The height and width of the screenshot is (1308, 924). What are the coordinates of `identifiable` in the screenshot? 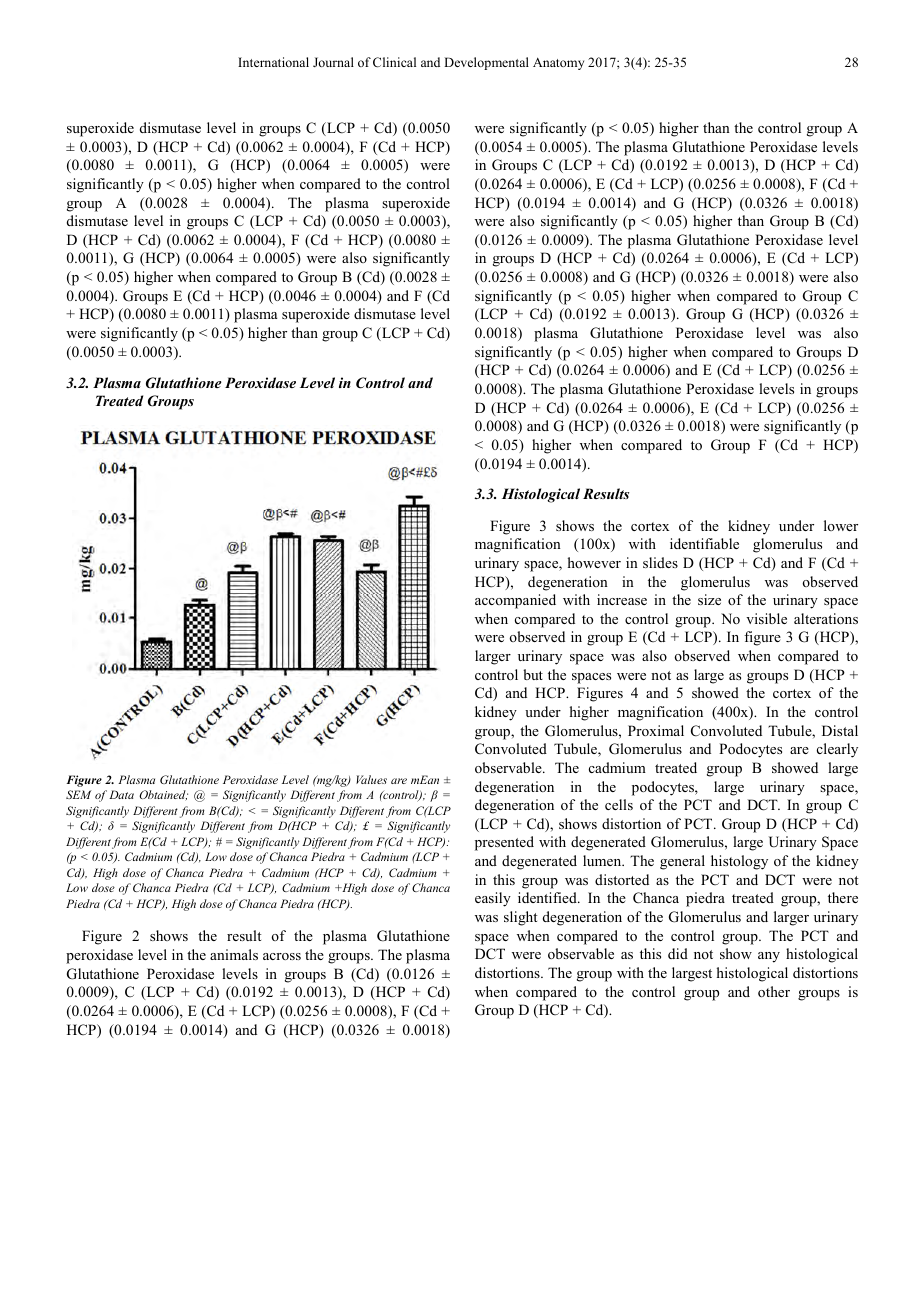 It's located at (704, 543).
